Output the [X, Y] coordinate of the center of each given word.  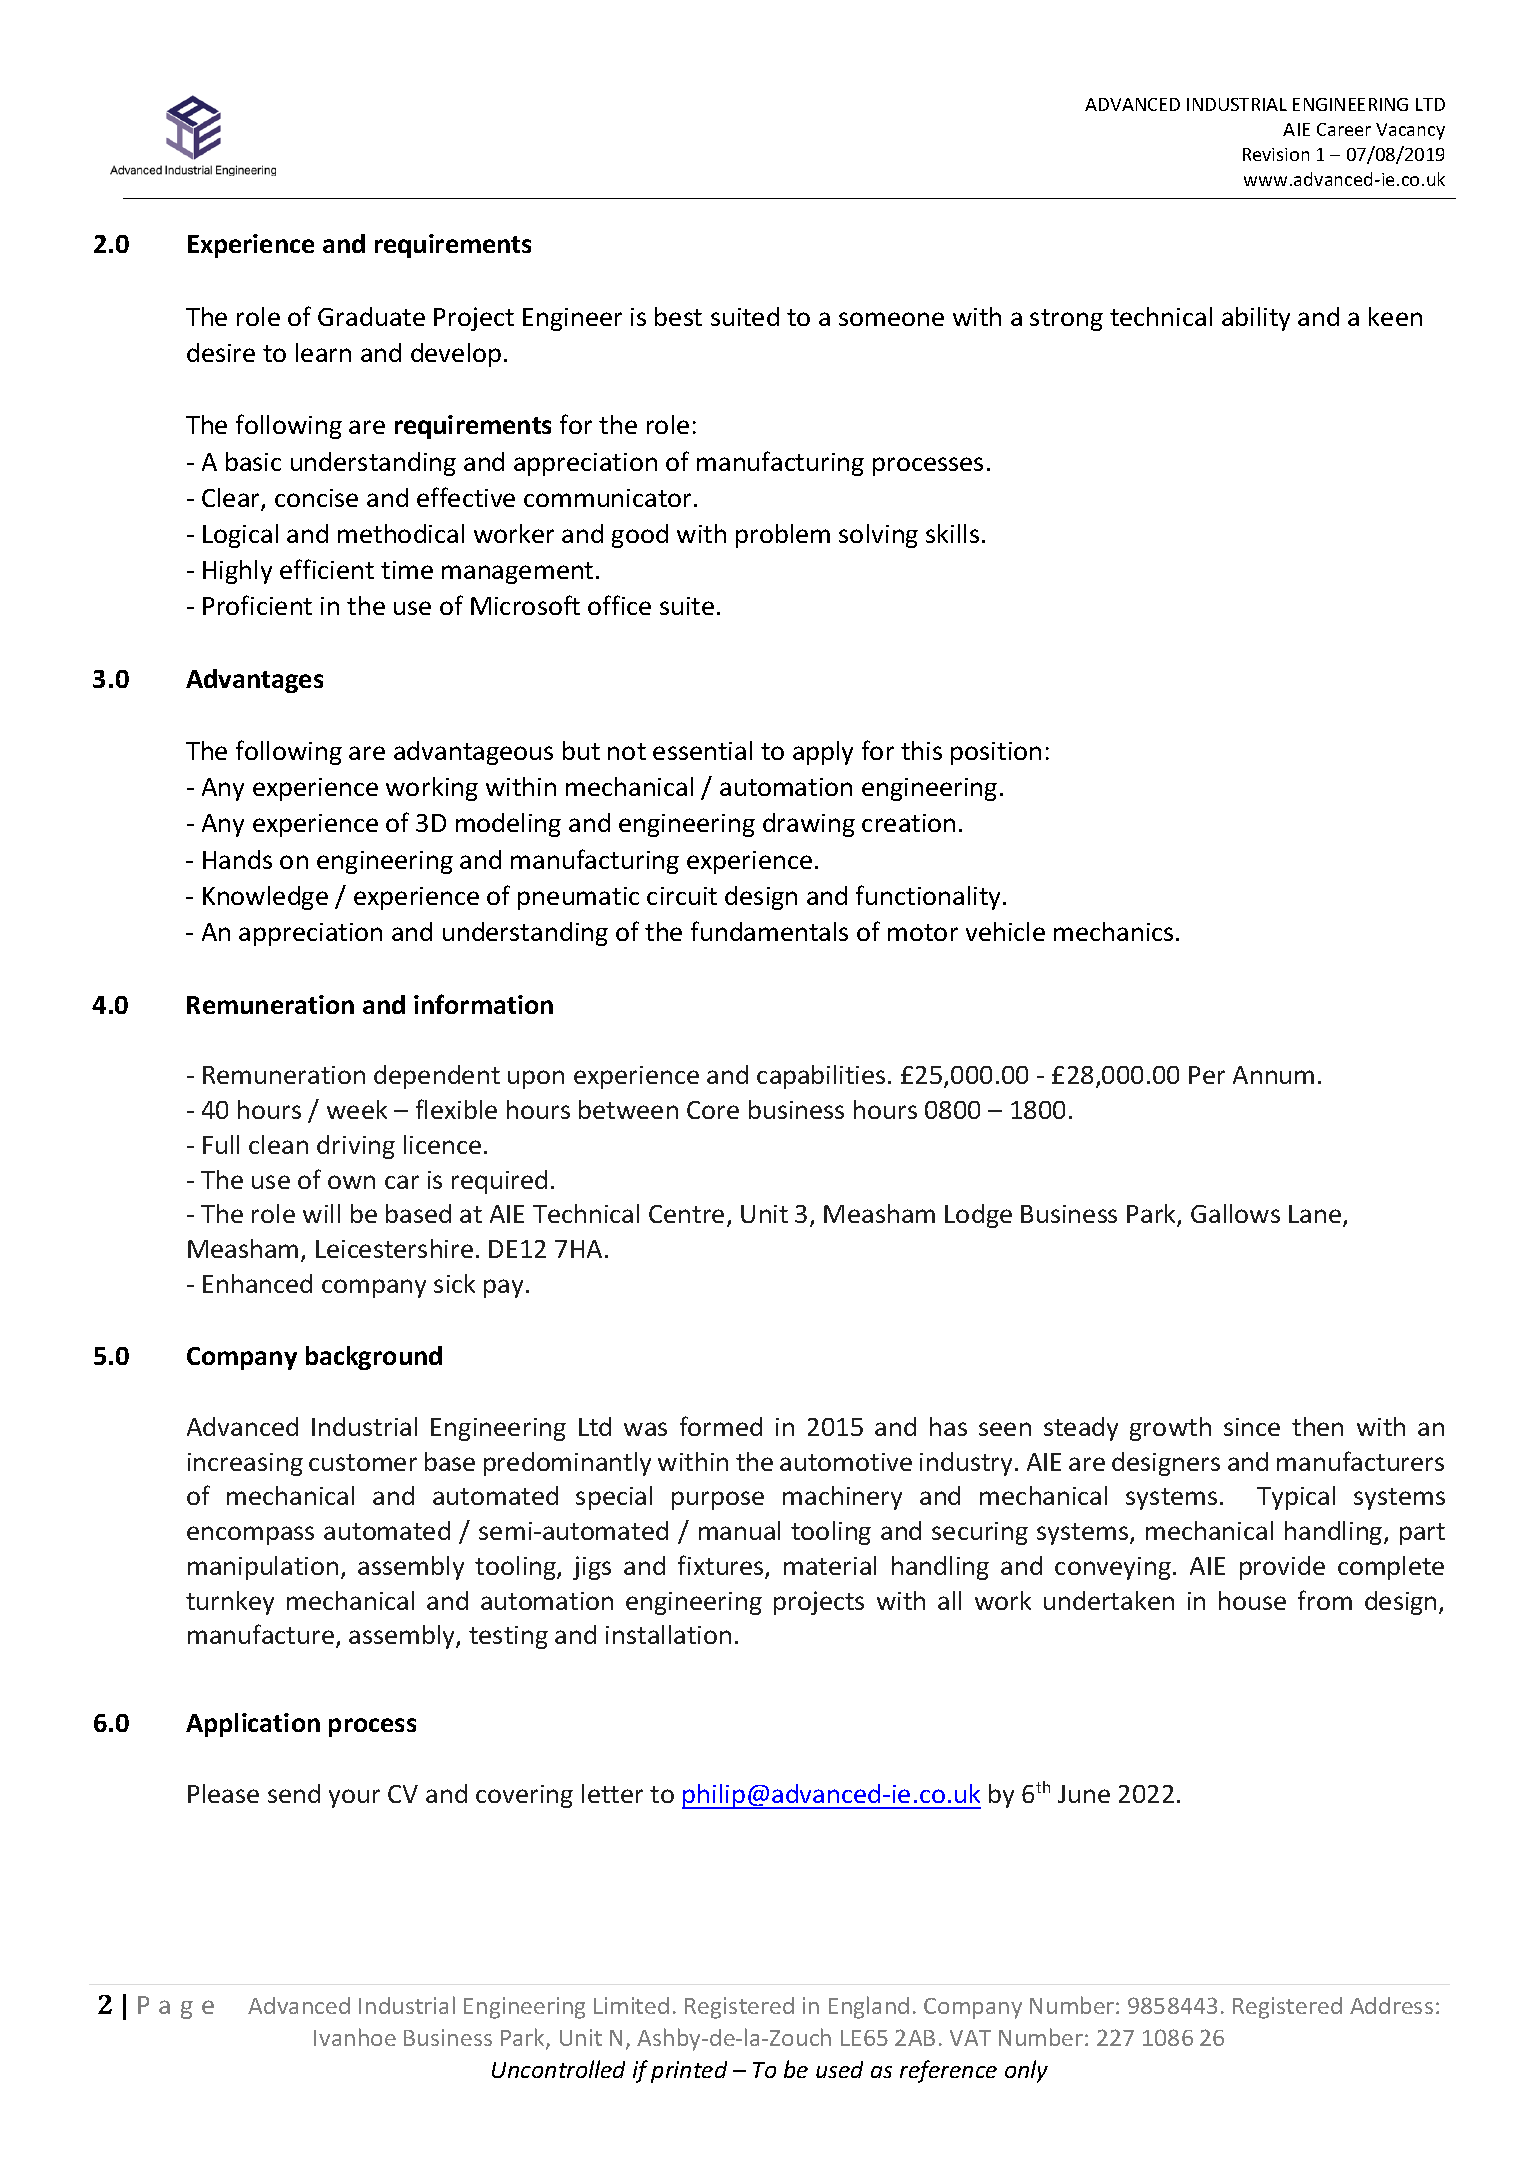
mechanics [1113, 931]
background [374, 1358]
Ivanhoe [355, 2037]
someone [891, 319]
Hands [237, 859]
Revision [1276, 154]
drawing [809, 825]
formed [721, 1426]
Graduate [371, 316]
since [1252, 1427]
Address [1391, 2005]
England [869, 2007]
